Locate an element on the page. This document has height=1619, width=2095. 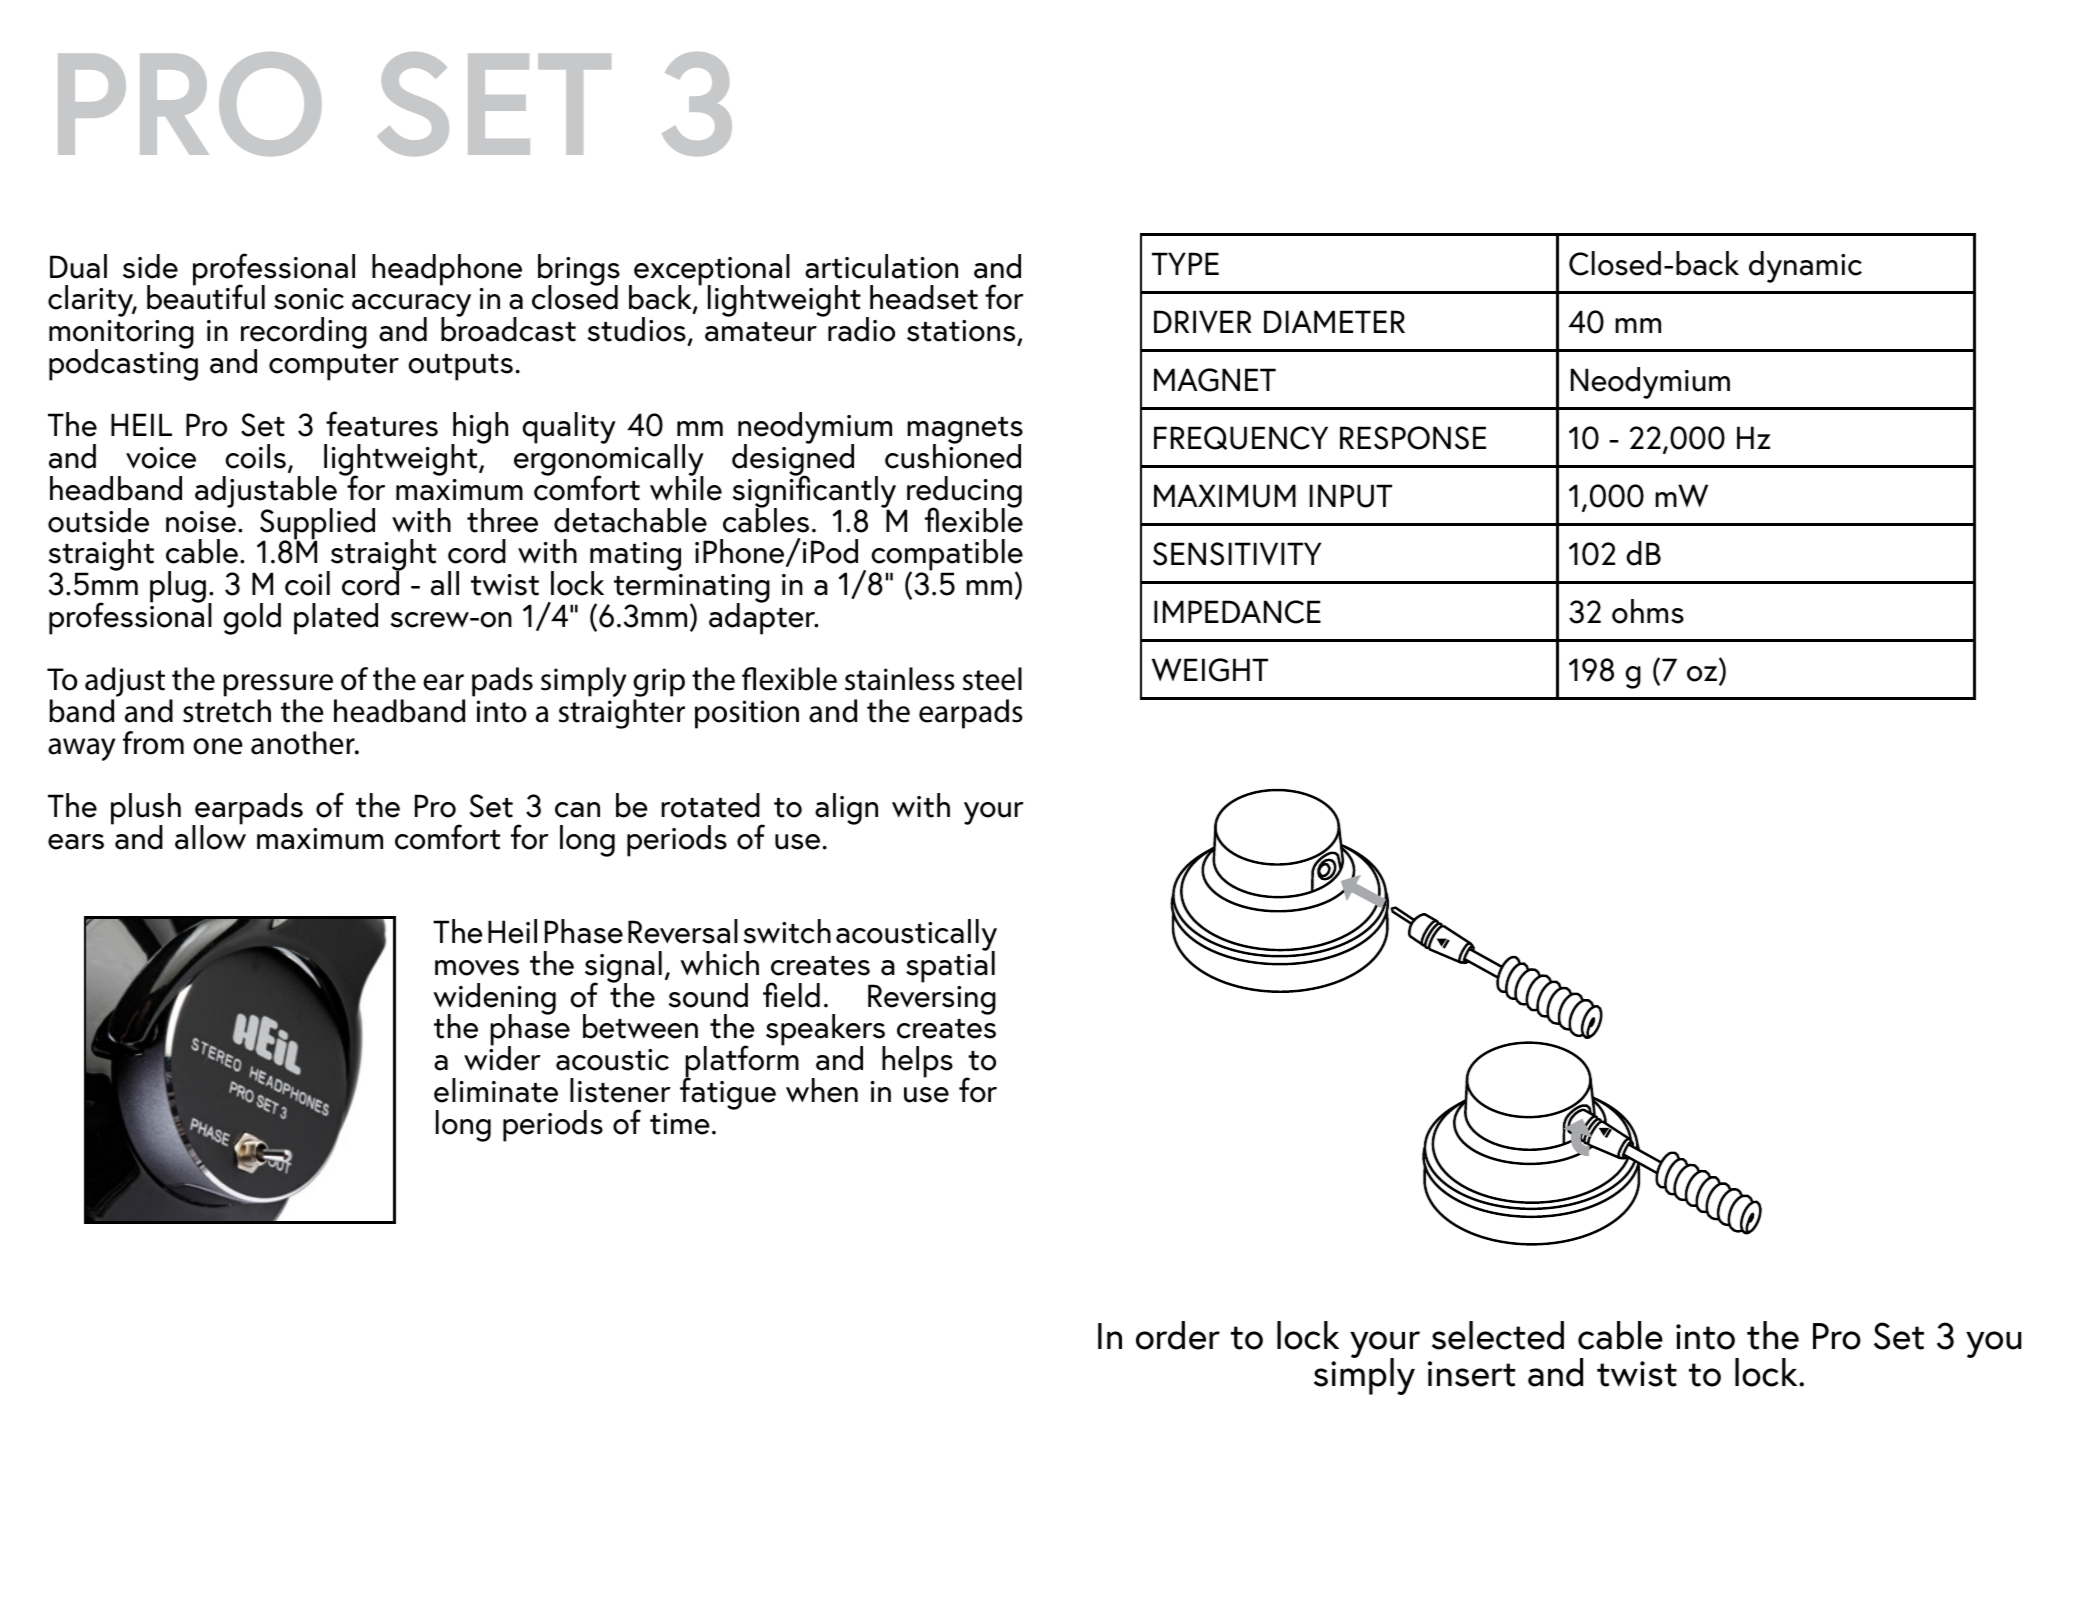
allow is located at coordinates (210, 836).
